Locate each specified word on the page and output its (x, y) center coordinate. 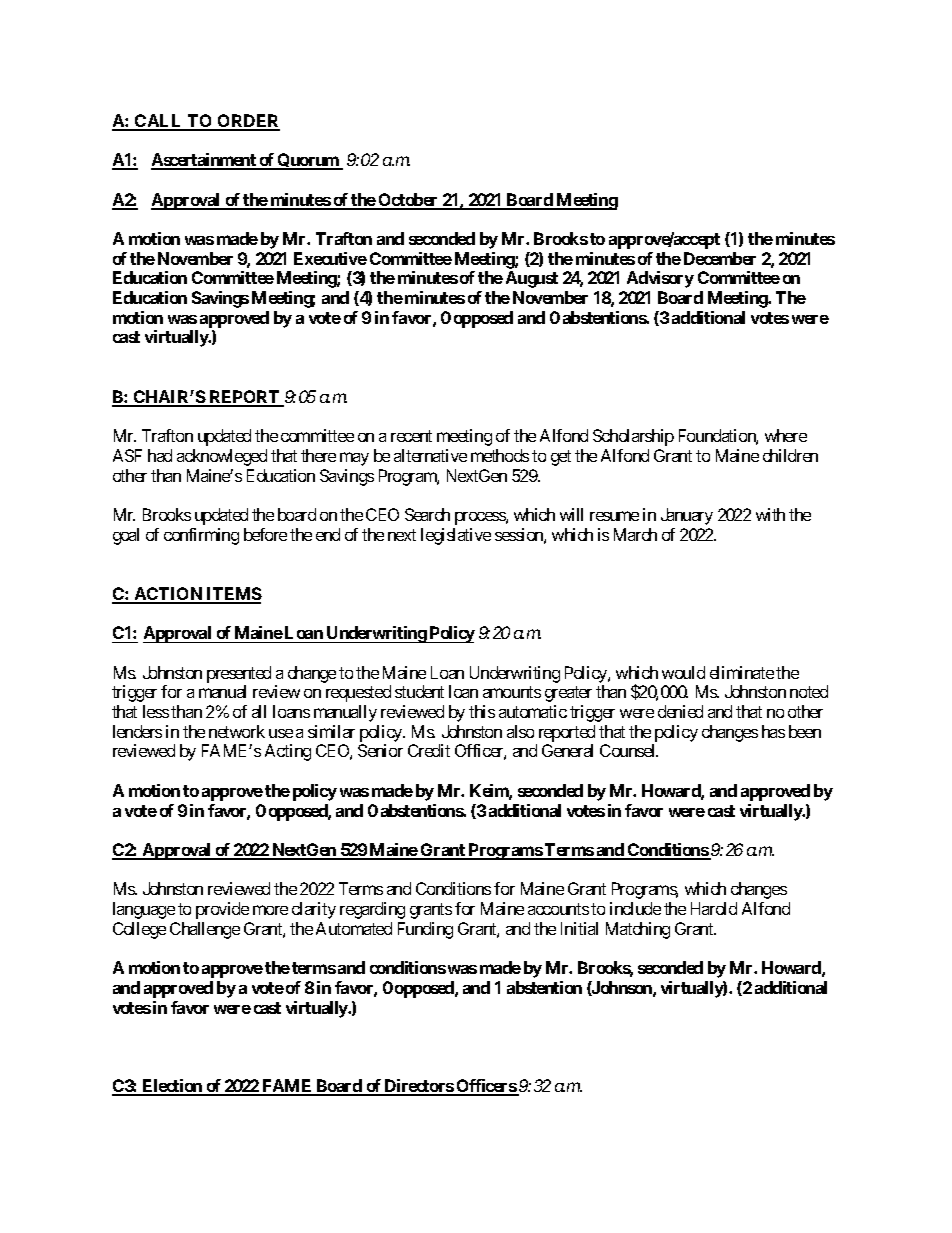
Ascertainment (204, 161)
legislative (456, 536)
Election (172, 1087)
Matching (638, 930)
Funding (425, 930)
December (720, 258)
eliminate (742, 672)
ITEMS (233, 595)
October (409, 201)
